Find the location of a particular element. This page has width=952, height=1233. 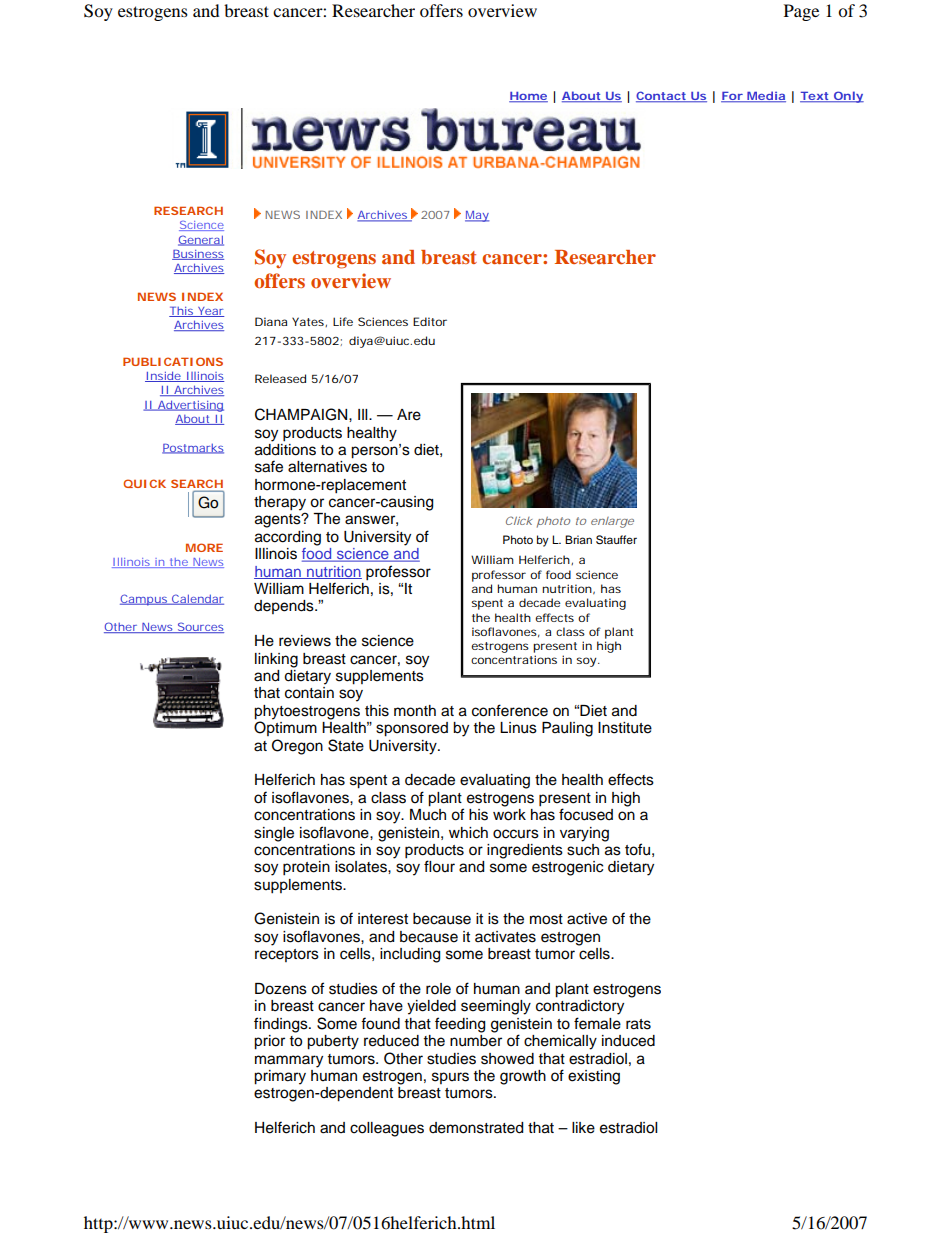

Home is located at coordinates (528, 97).
